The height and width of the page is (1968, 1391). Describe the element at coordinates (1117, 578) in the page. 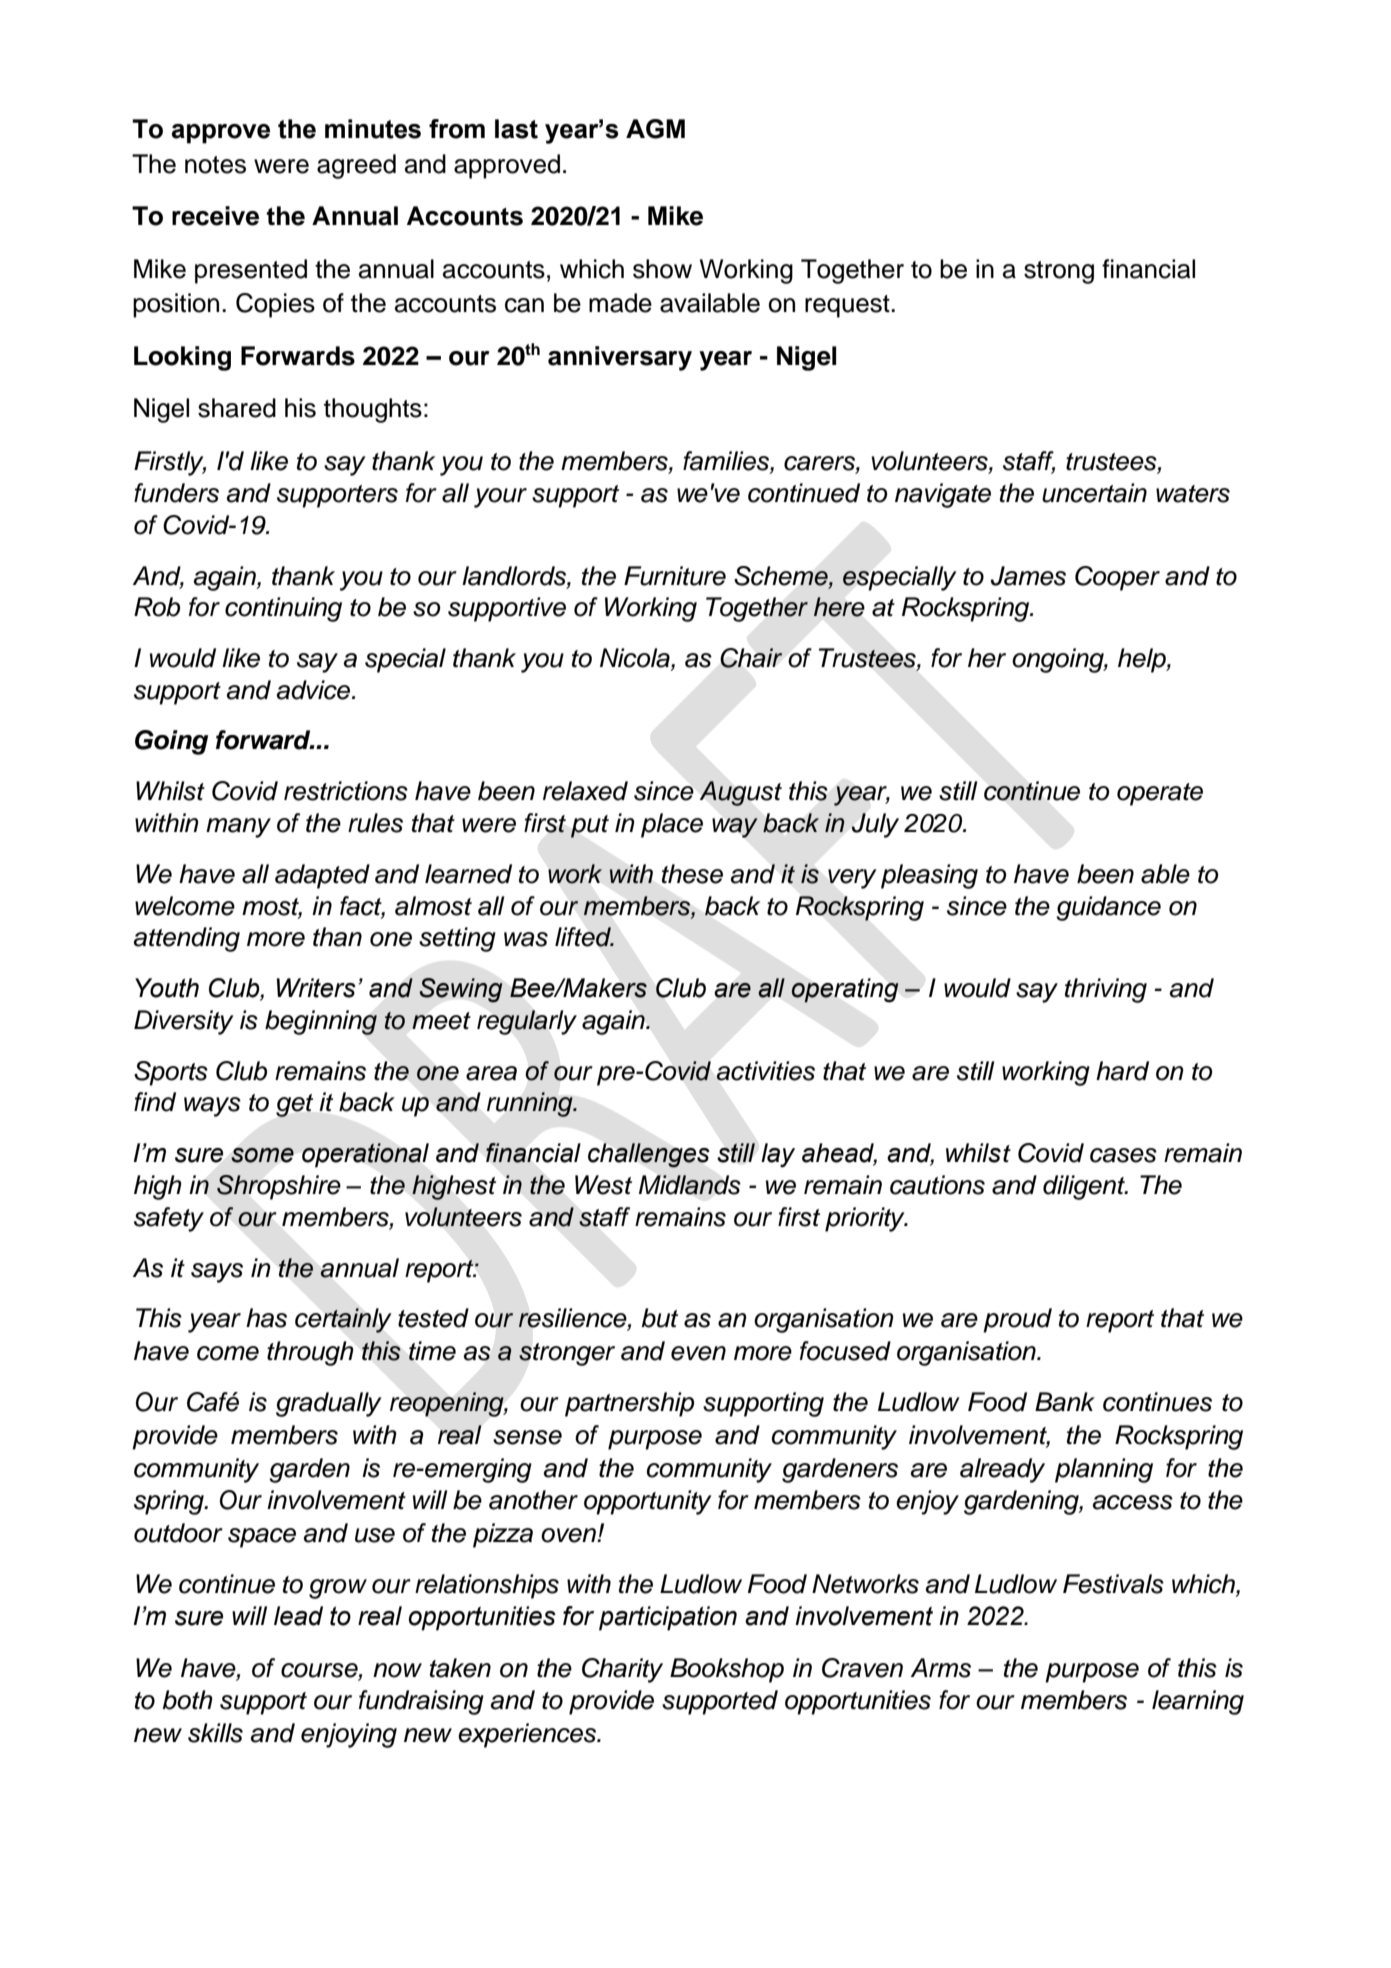

I see `Cooper` at that location.
